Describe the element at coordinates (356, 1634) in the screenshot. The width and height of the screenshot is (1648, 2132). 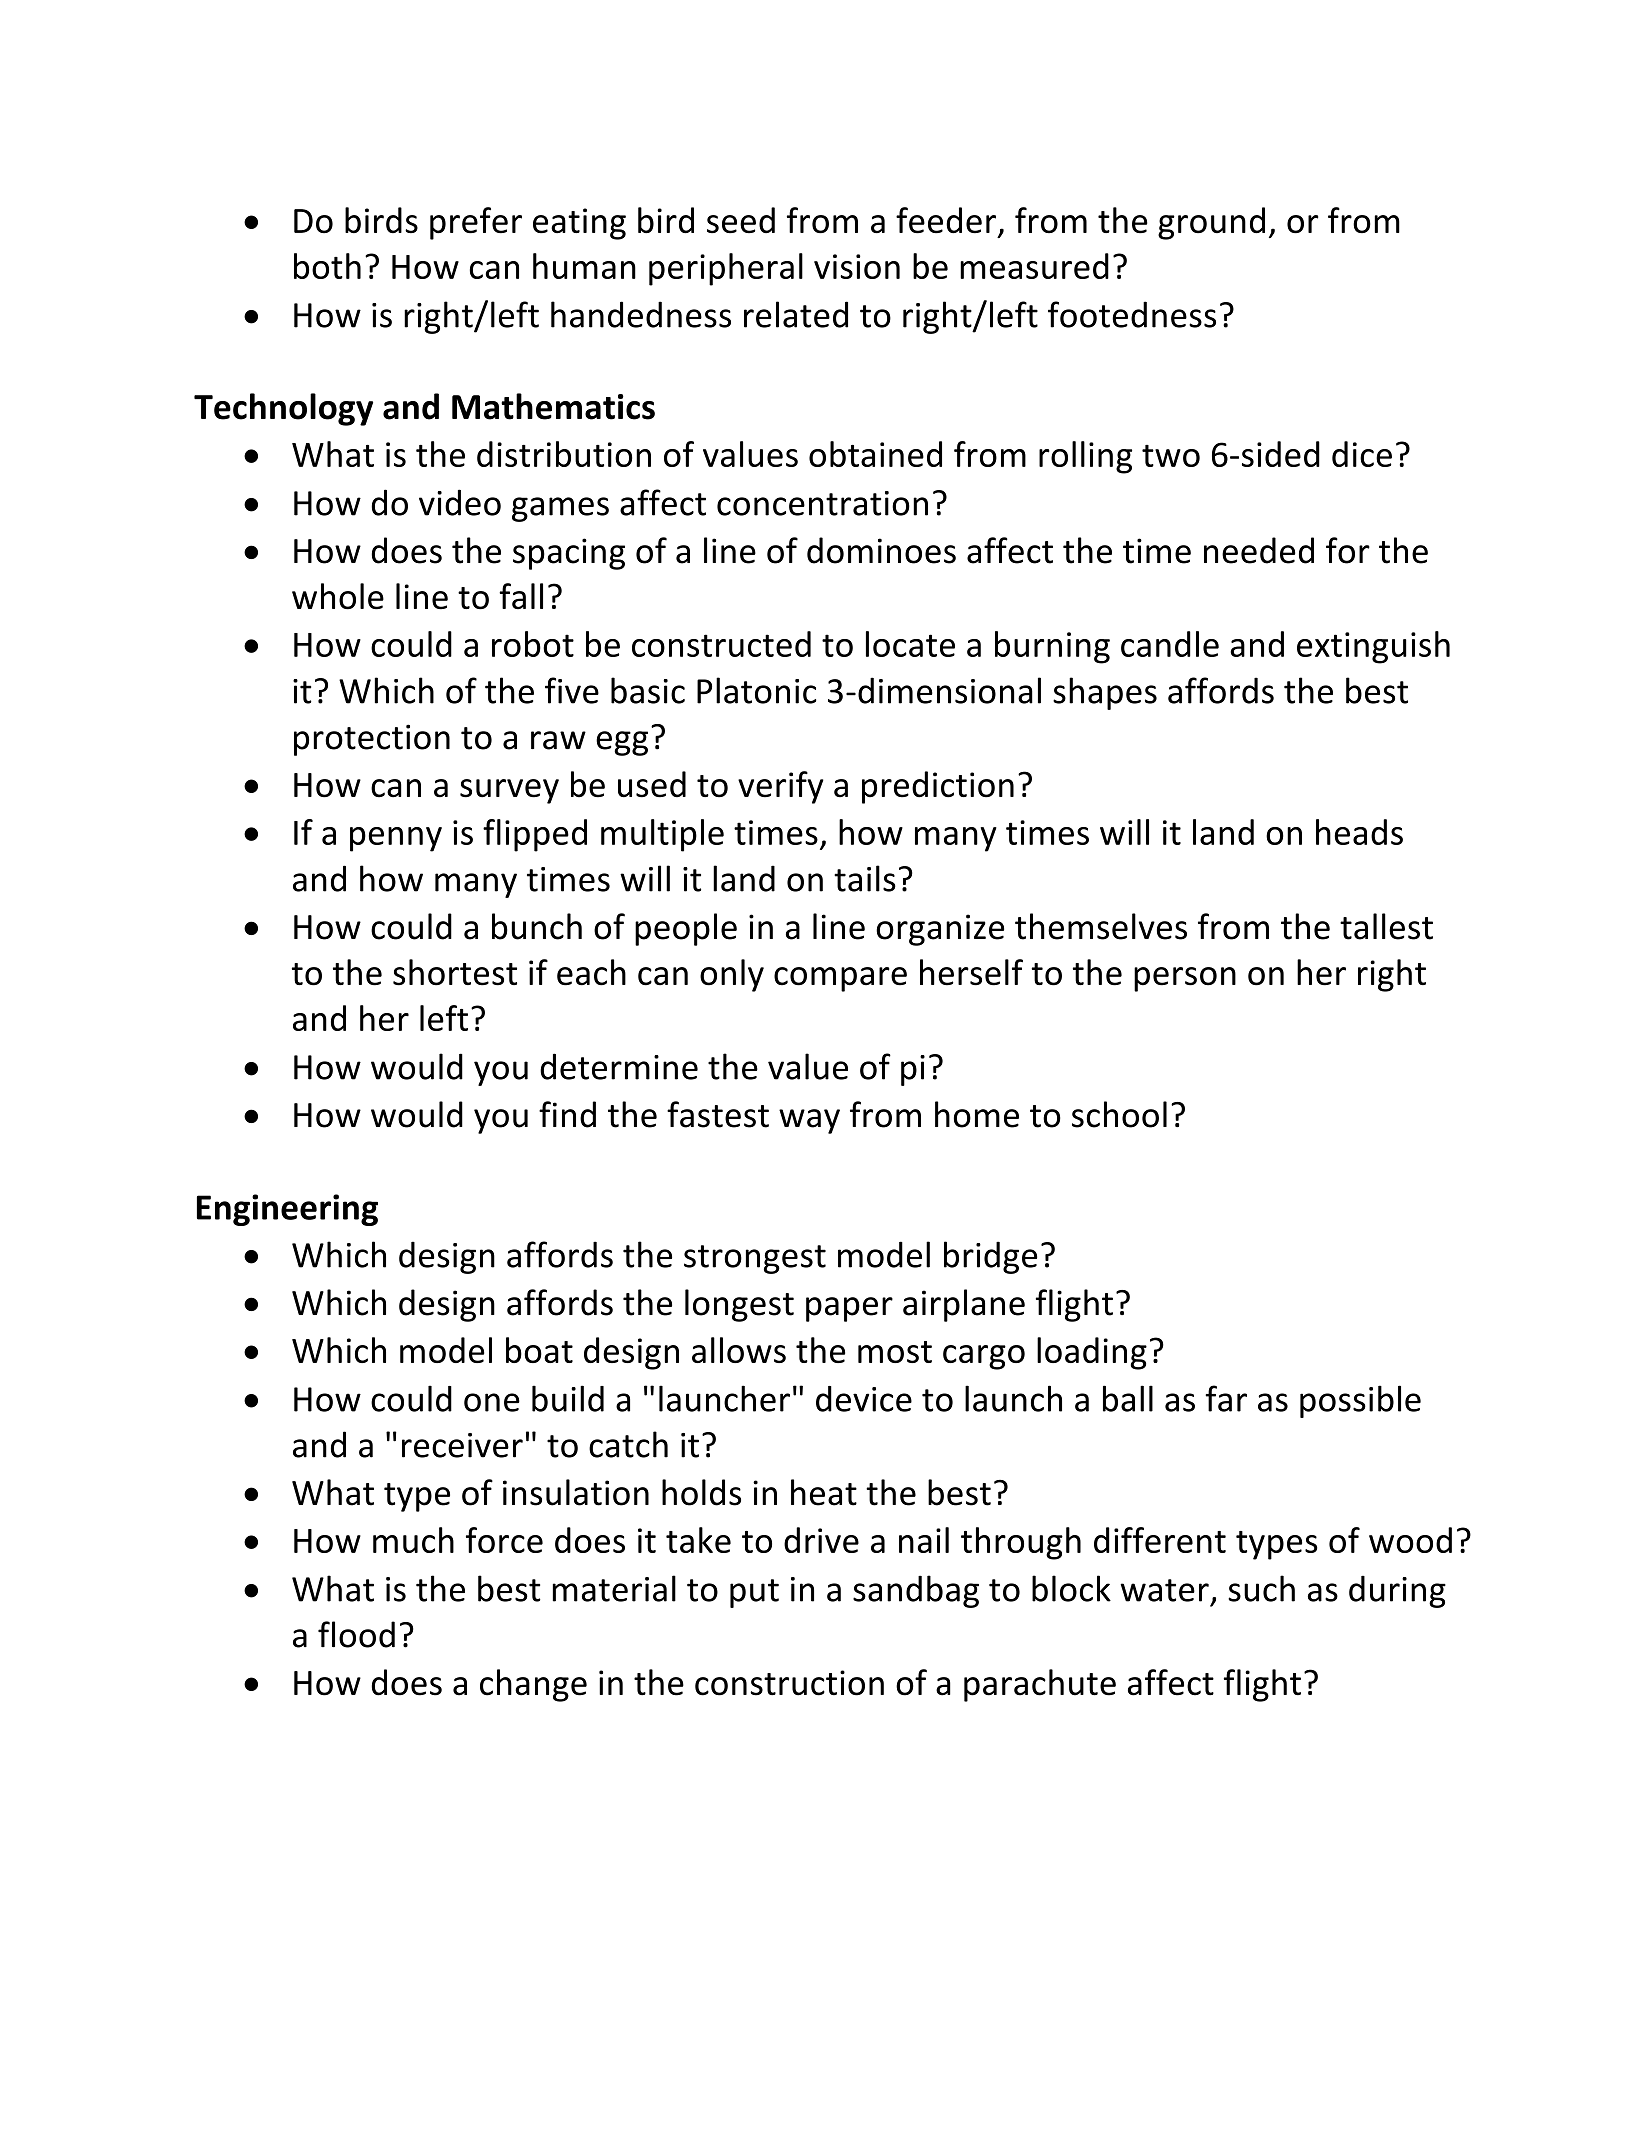
I see `flood` at that location.
